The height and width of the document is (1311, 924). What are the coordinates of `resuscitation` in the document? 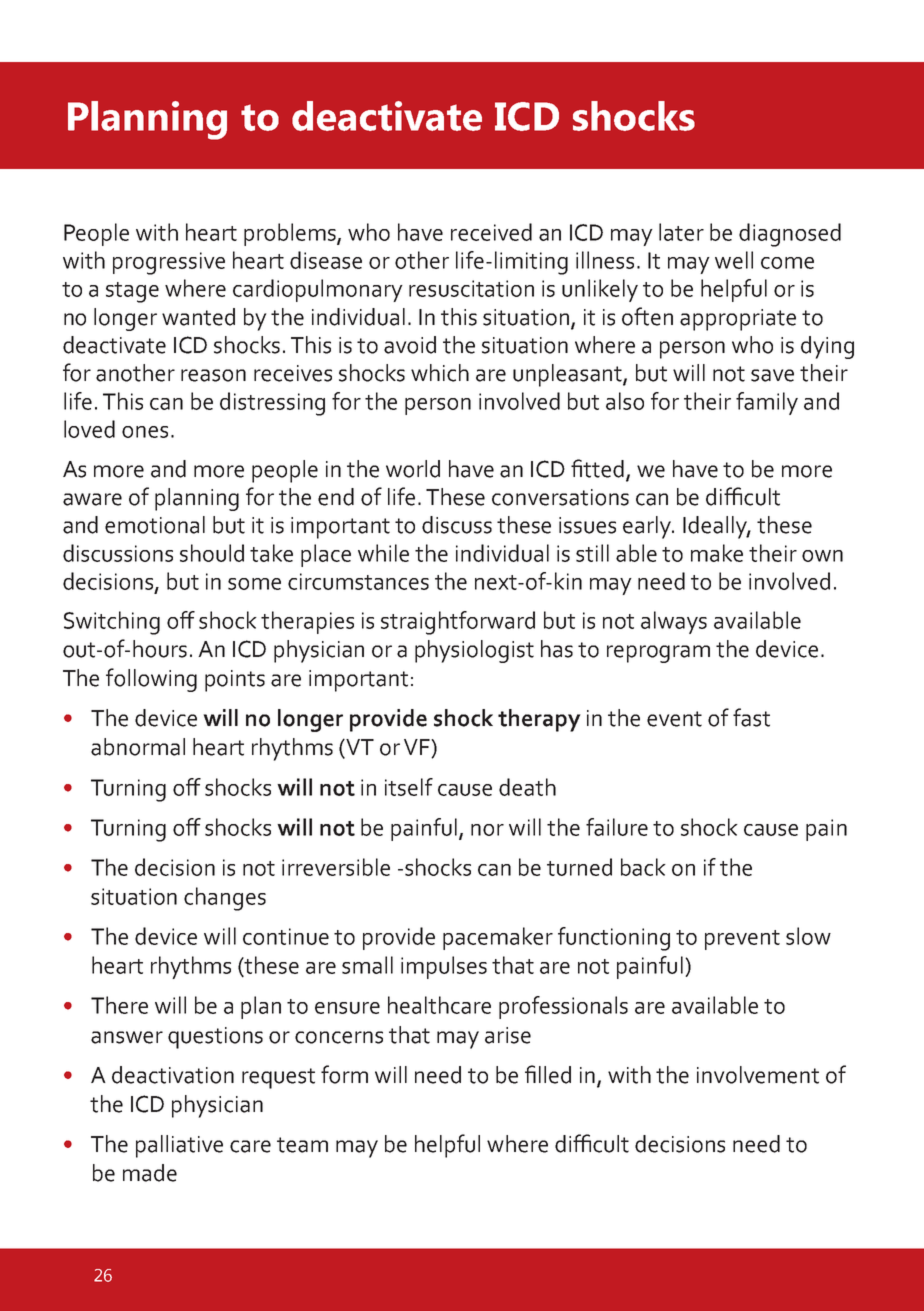 It's located at (471, 288).
